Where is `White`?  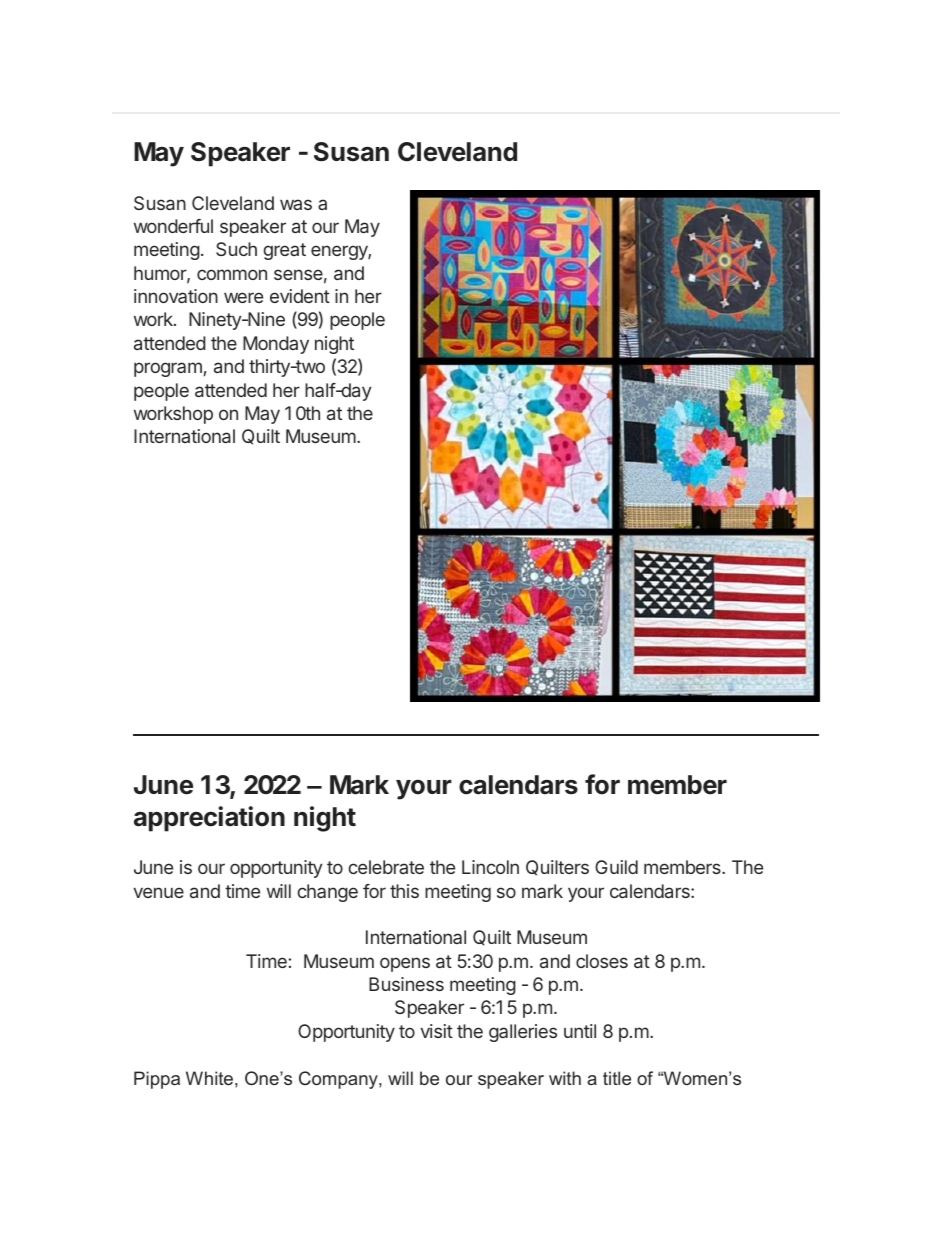 White is located at coordinates (209, 1078).
